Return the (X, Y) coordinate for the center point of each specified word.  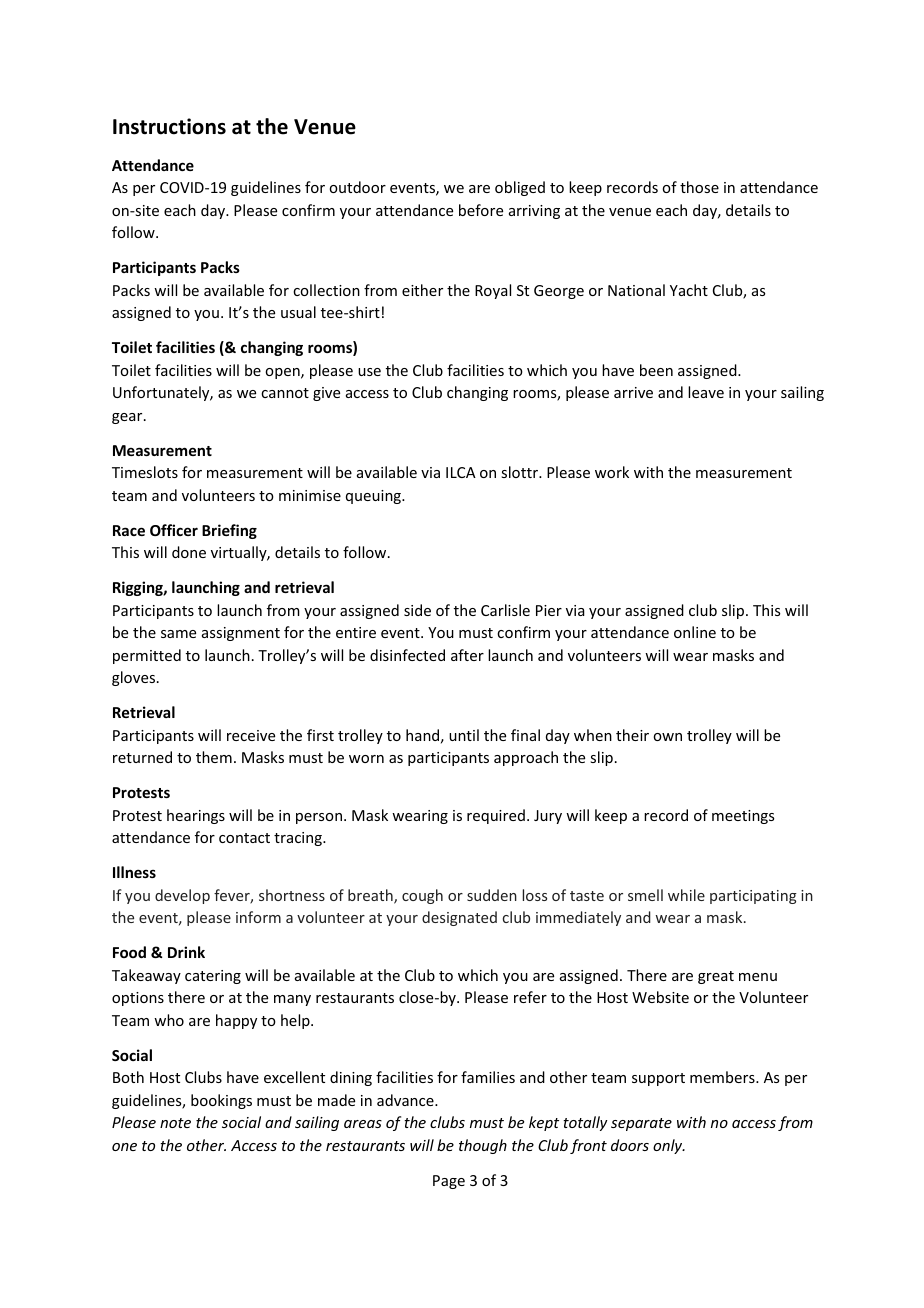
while (686, 895)
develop (182, 896)
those (699, 187)
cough (422, 896)
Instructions (169, 126)
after (467, 655)
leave (706, 392)
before (481, 210)
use (369, 372)
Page (449, 1182)
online (695, 632)
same (178, 634)
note (175, 1123)
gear (128, 418)
